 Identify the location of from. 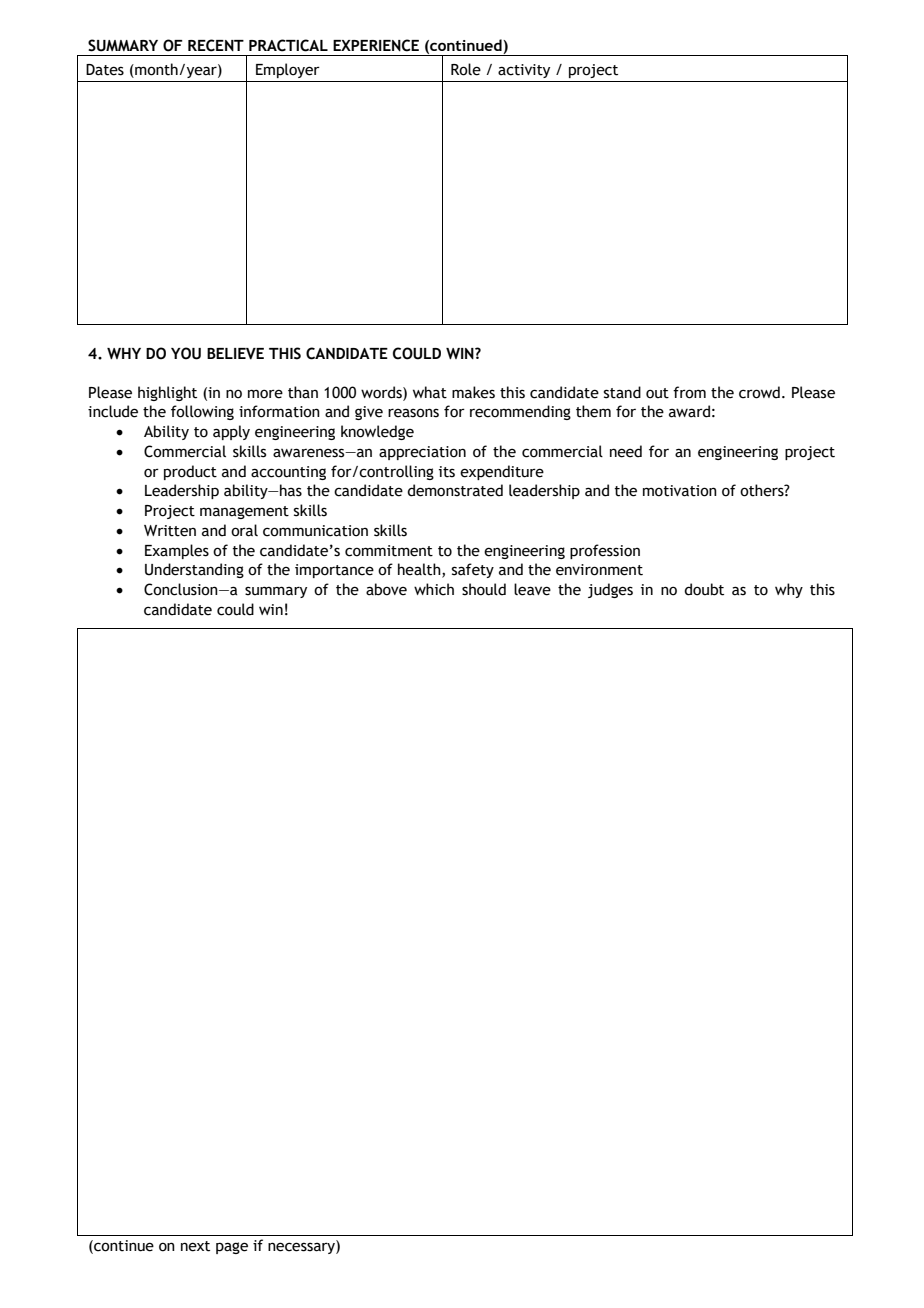
(689, 392).
